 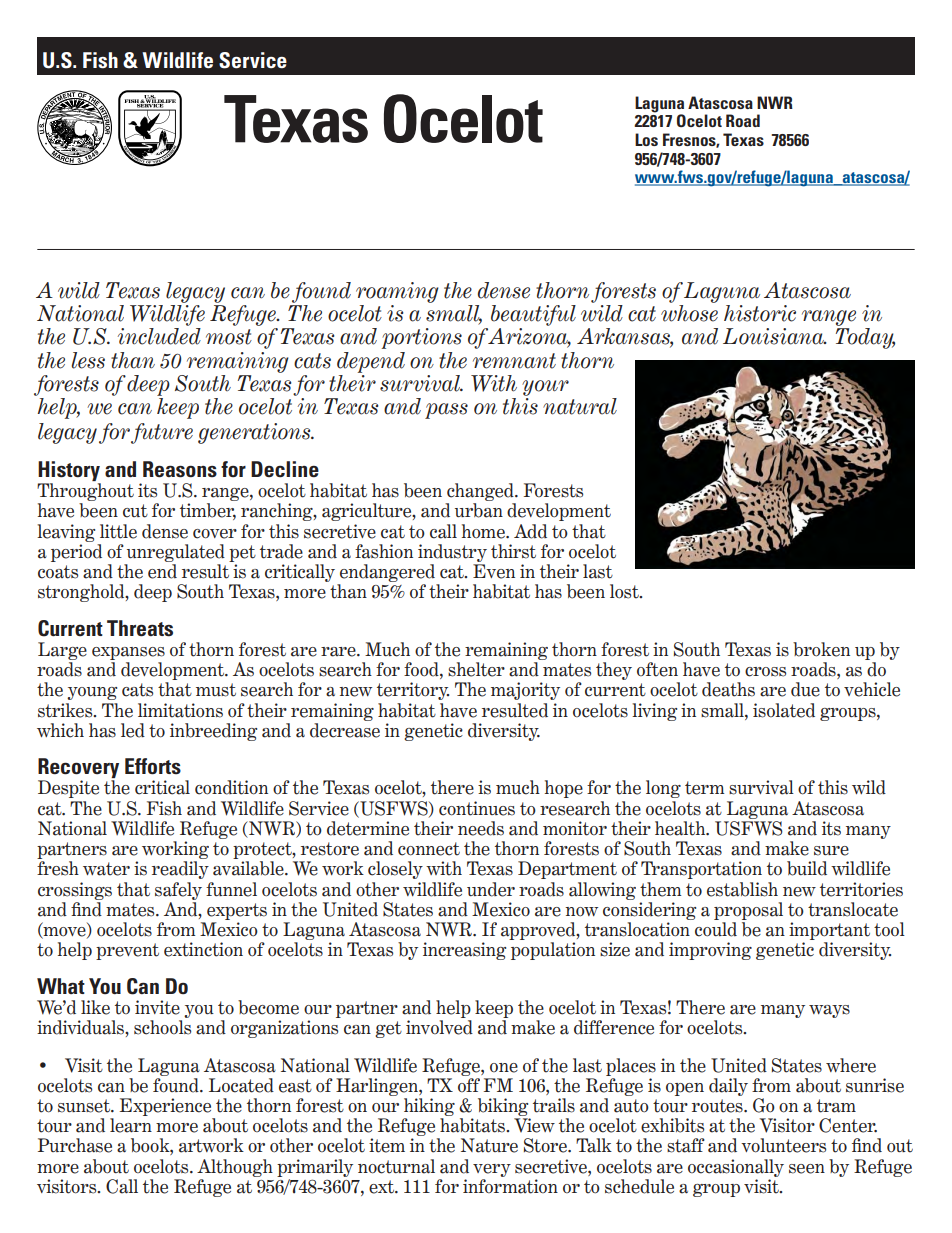 What do you see at coordinates (133, 730) in the screenshot?
I see `led` at bounding box center [133, 730].
